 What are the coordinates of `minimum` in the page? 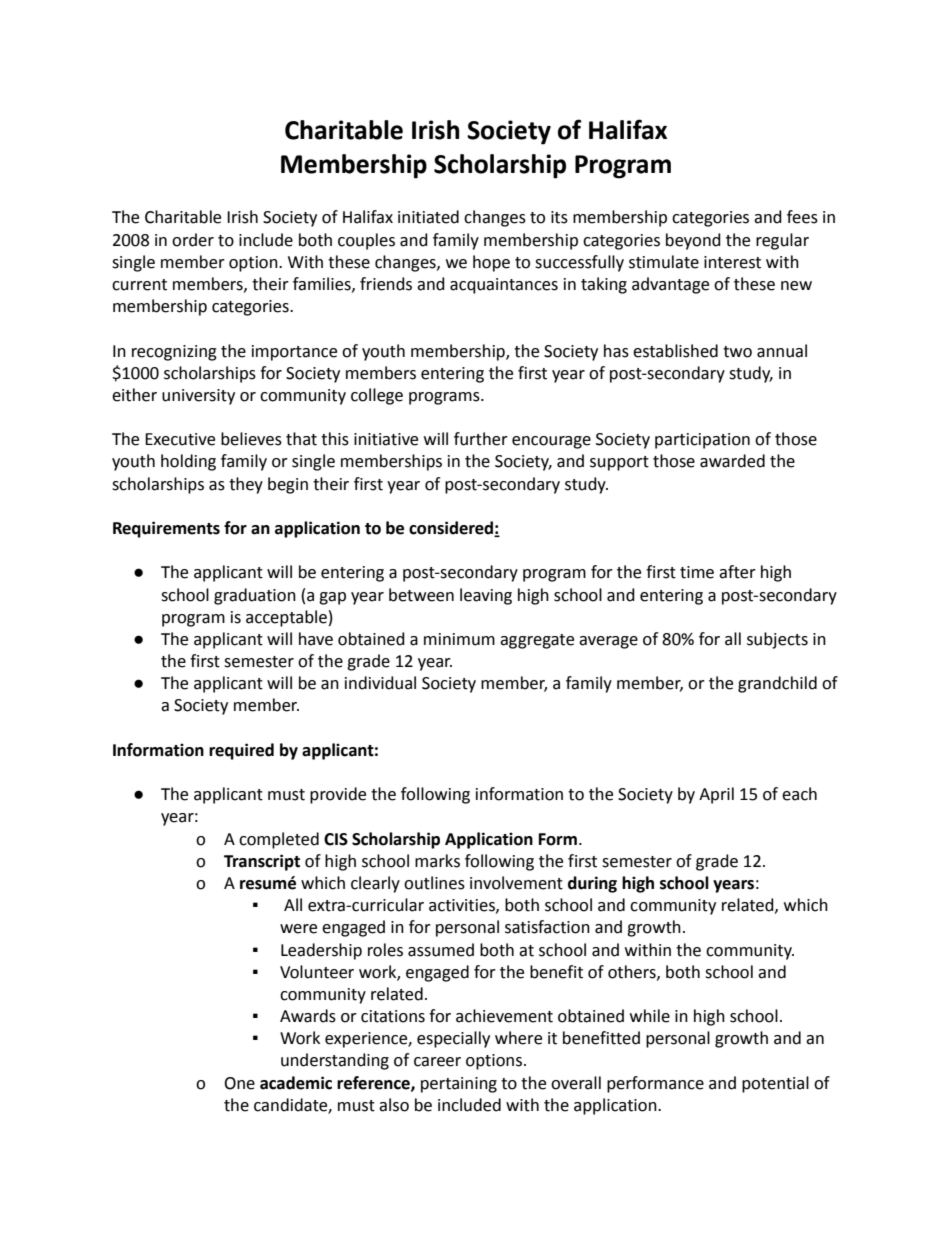 It's located at (459, 639).
